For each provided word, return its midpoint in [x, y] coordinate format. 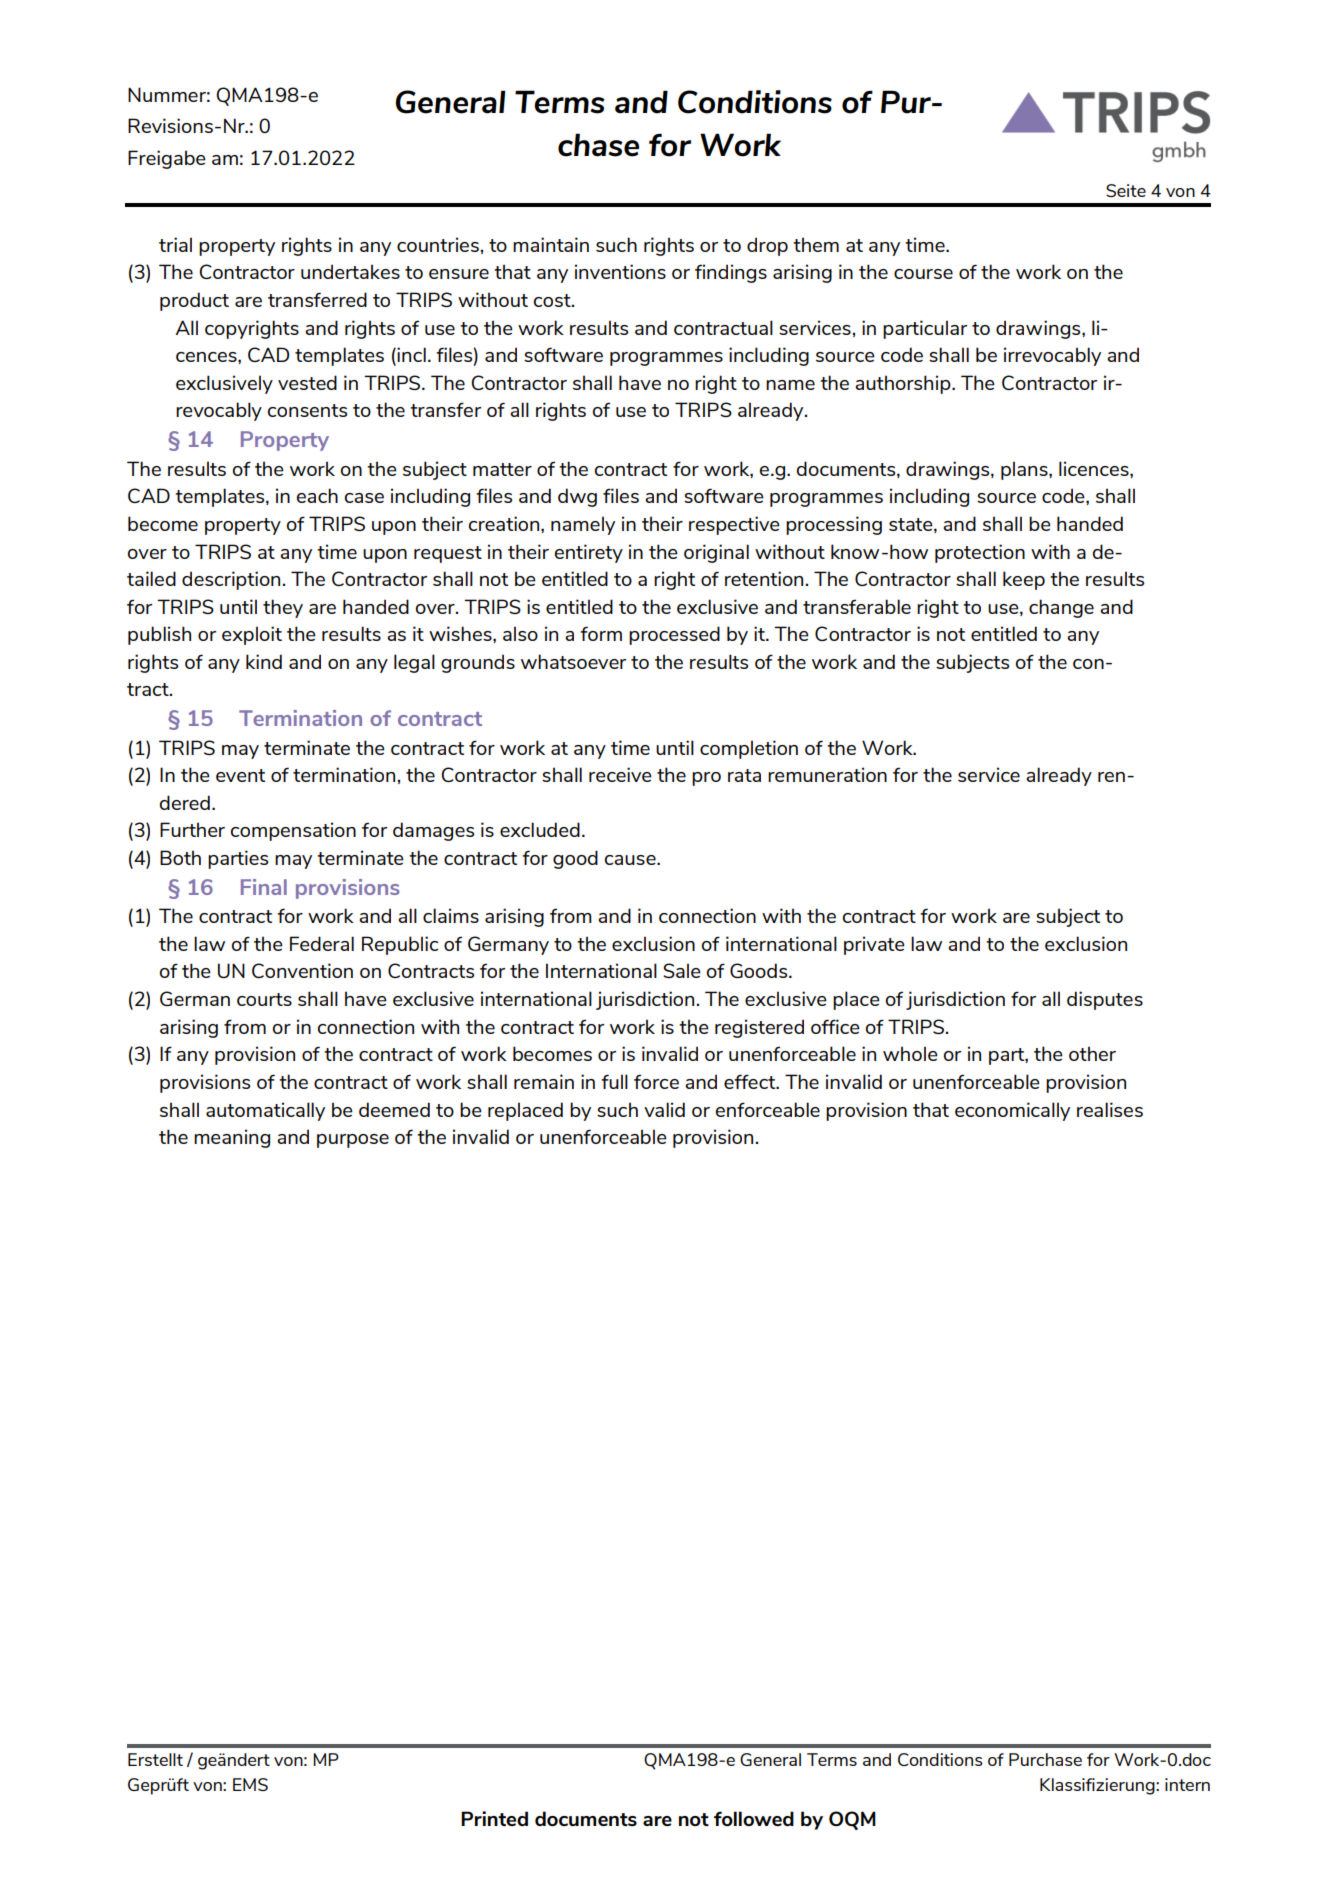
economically [1012, 1111]
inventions [620, 271]
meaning [232, 1138]
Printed [494, 1818]
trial [175, 244]
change [1061, 608]
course [923, 274]
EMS [250, 1784]
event [240, 775]
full [614, 1081]
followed [754, 1818]
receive [620, 774]
